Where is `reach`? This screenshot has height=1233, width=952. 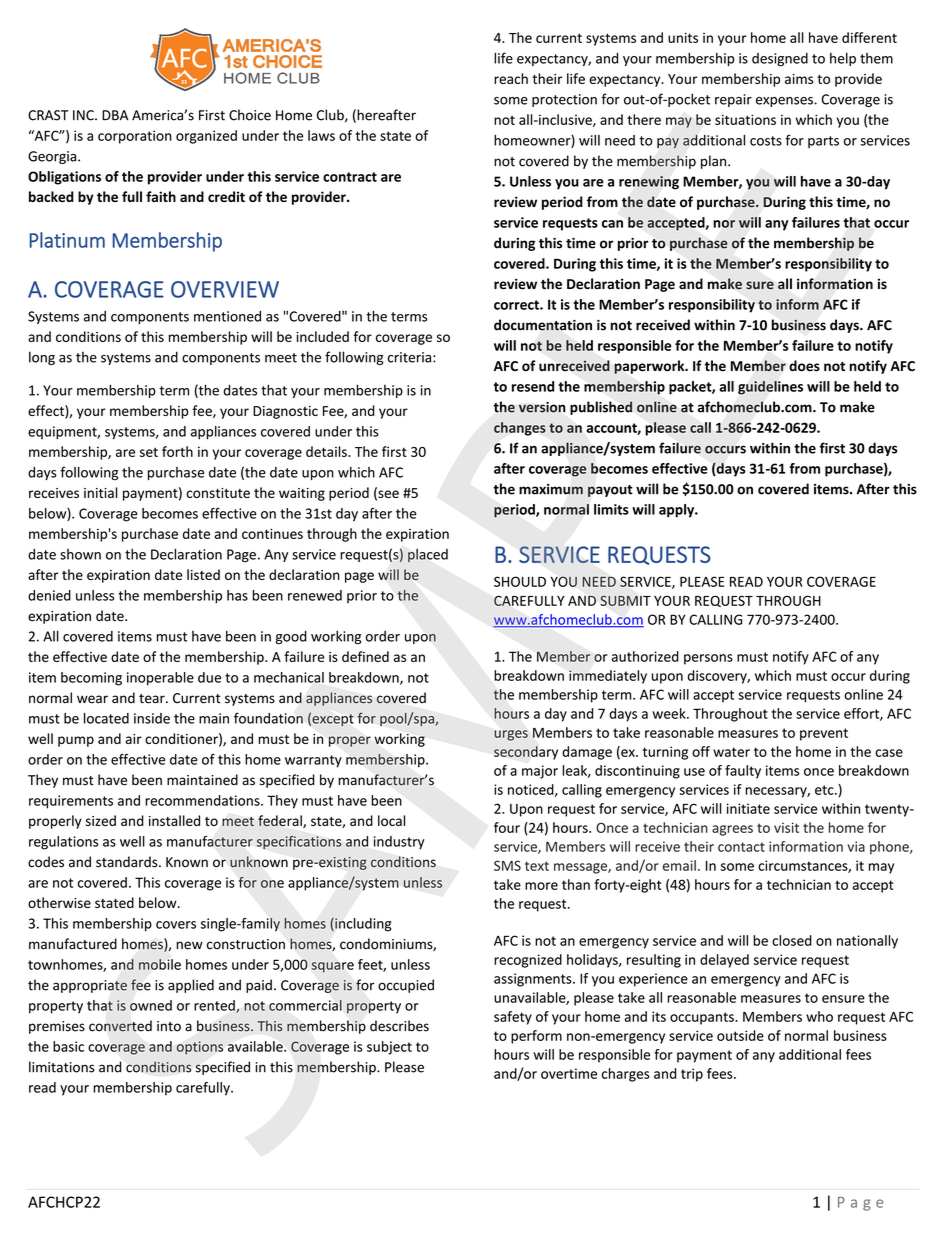 reach is located at coordinates (511, 78).
